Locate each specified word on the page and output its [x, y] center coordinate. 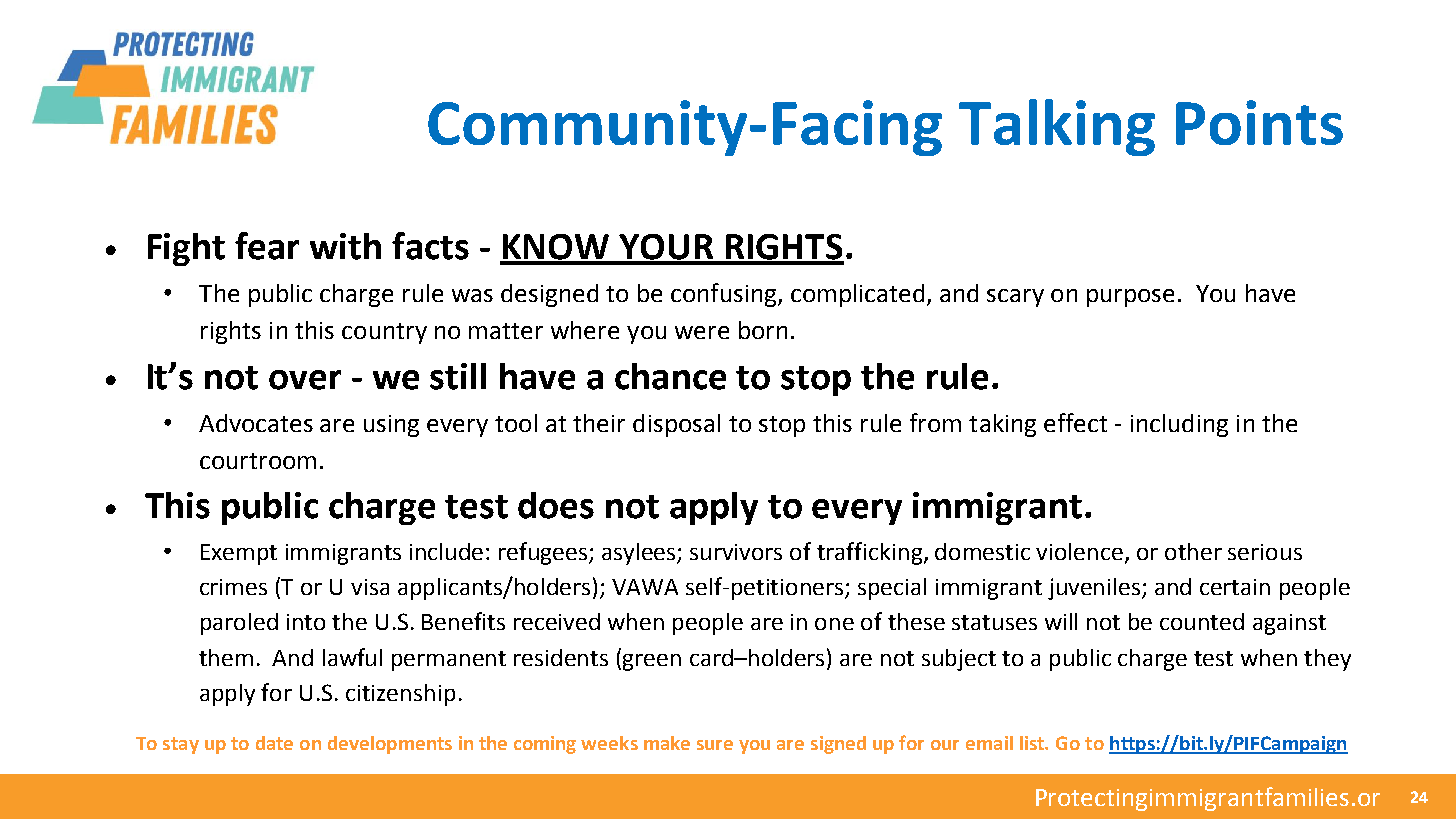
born [763, 330]
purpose [1130, 298]
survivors [736, 552]
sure [715, 745]
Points [1259, 122]
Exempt [239, 554]
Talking [1057, 127]
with [345, 246]
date [274, 743]
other [1193, 551]
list [1033, 743]
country [384, 333]
